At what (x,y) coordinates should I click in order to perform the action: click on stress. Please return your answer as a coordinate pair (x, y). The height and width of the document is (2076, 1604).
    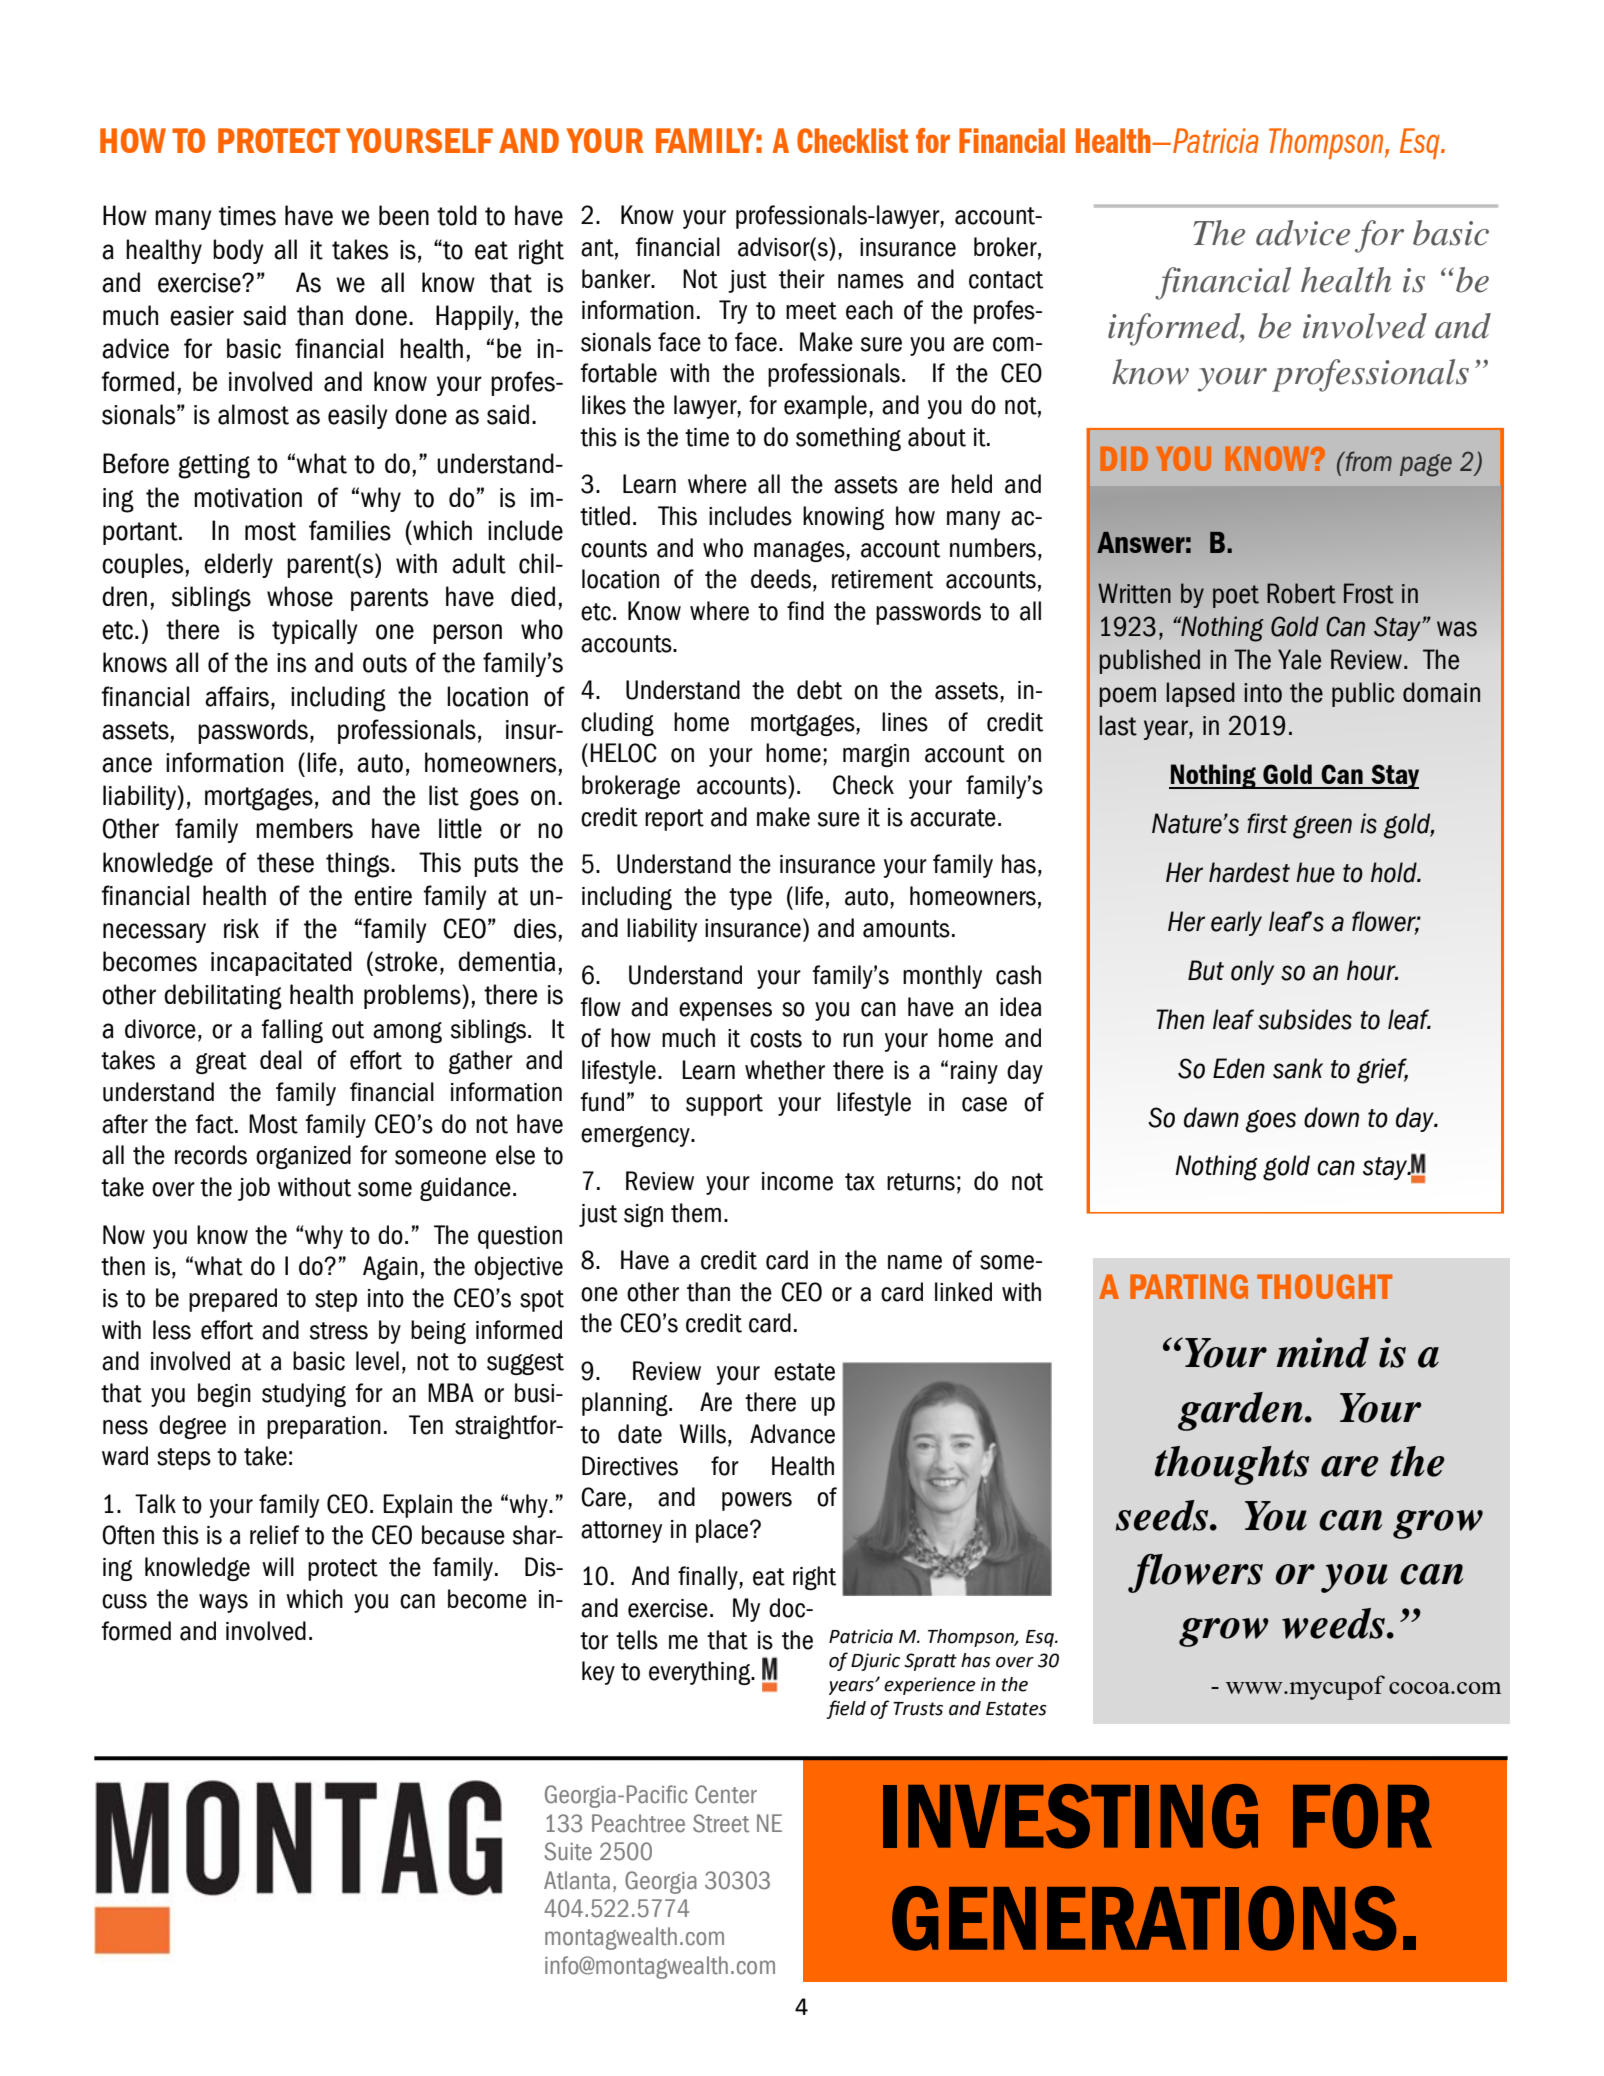
    Looking at the image, I should click on (339, 1331).
